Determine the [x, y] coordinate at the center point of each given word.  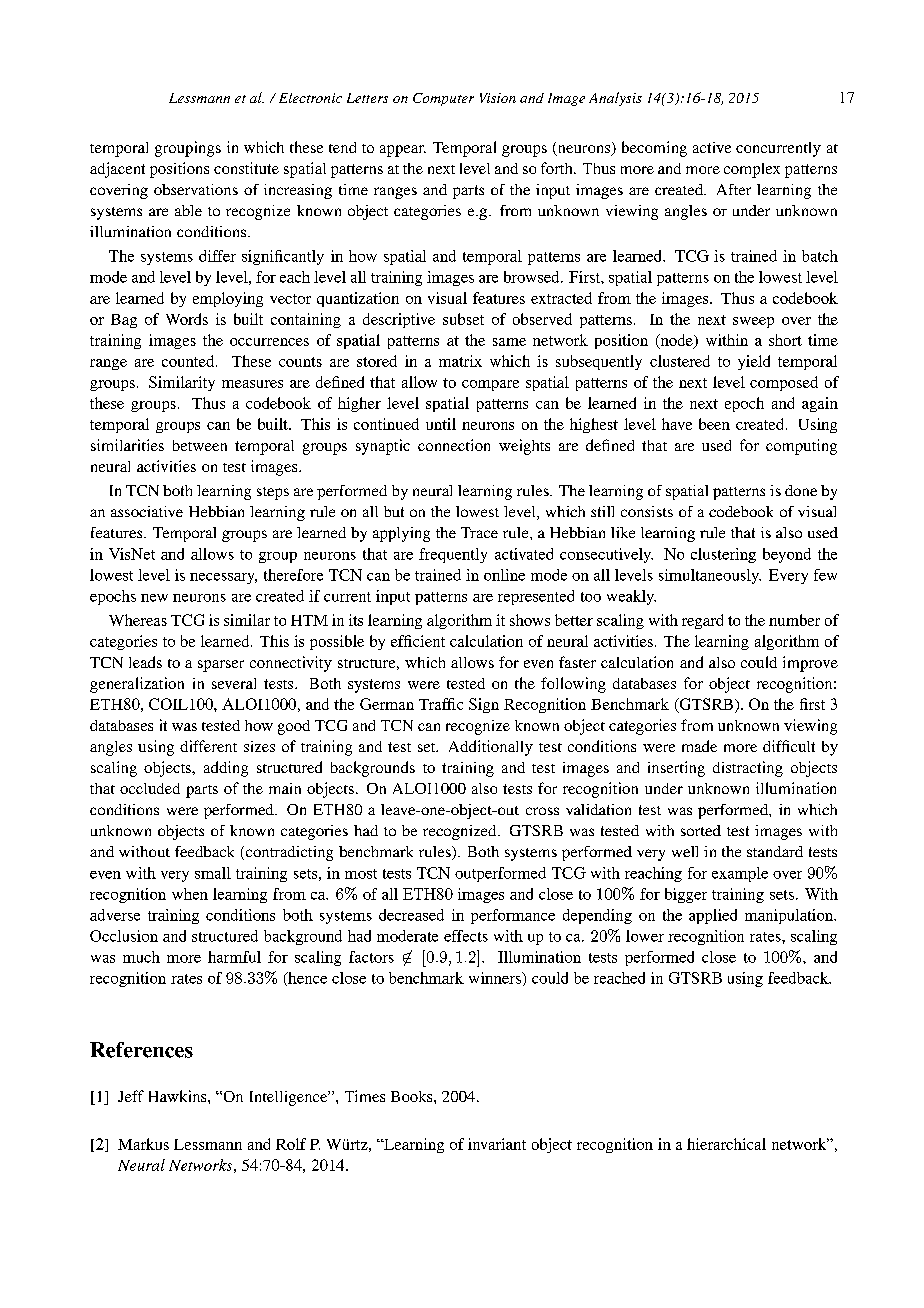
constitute [246, 168]
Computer [443, 99]
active [712, 147]
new [154, 598]
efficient [418, 641]
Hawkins [179, 1096]
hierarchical [726, 1144]
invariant [497, 1144]
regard [702, 621]
